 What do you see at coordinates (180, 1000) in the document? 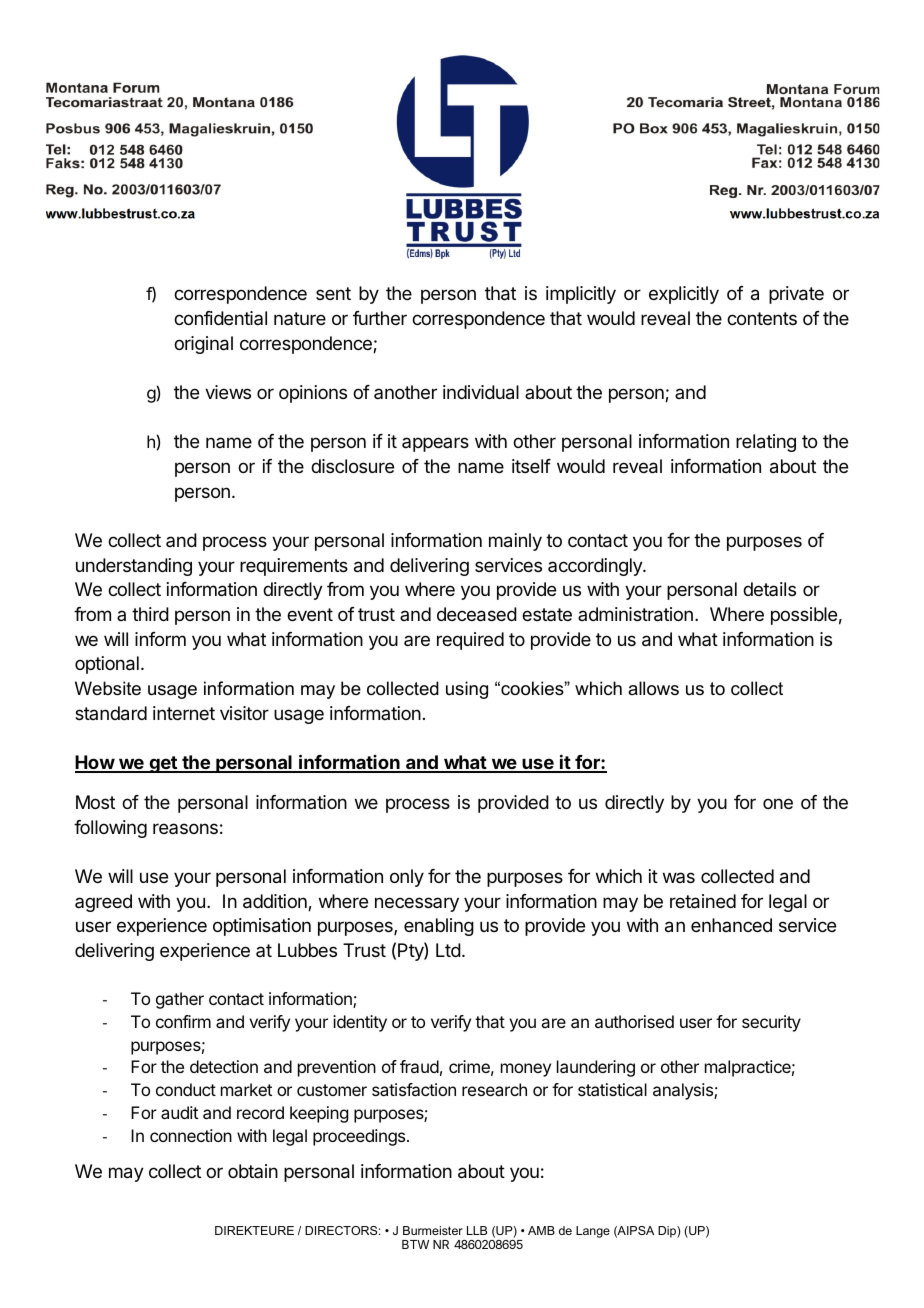
I see `gather` at bounding box center [180, 1000].
